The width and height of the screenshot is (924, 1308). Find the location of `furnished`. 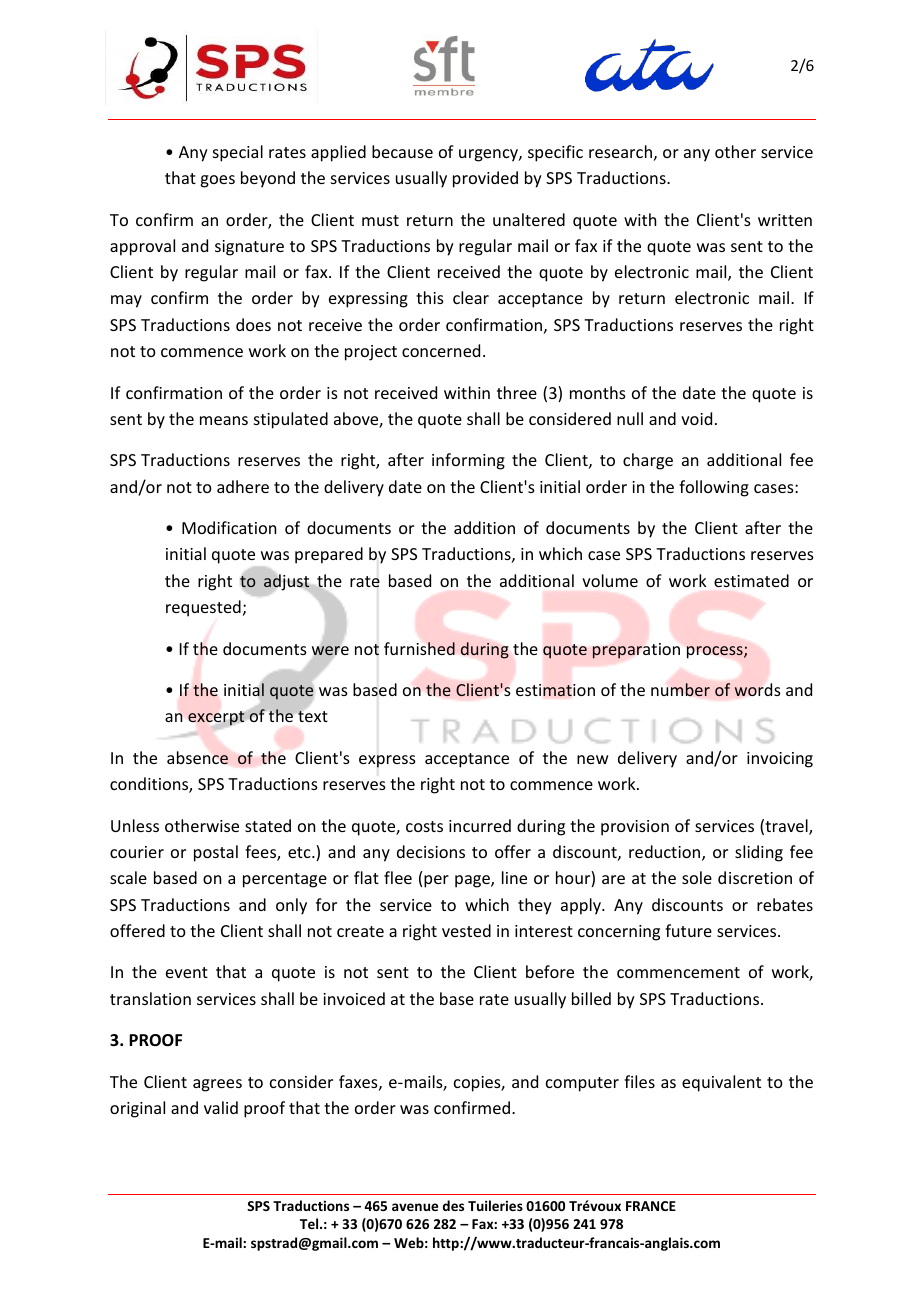

furnished is located at coordinates (419, 648).
